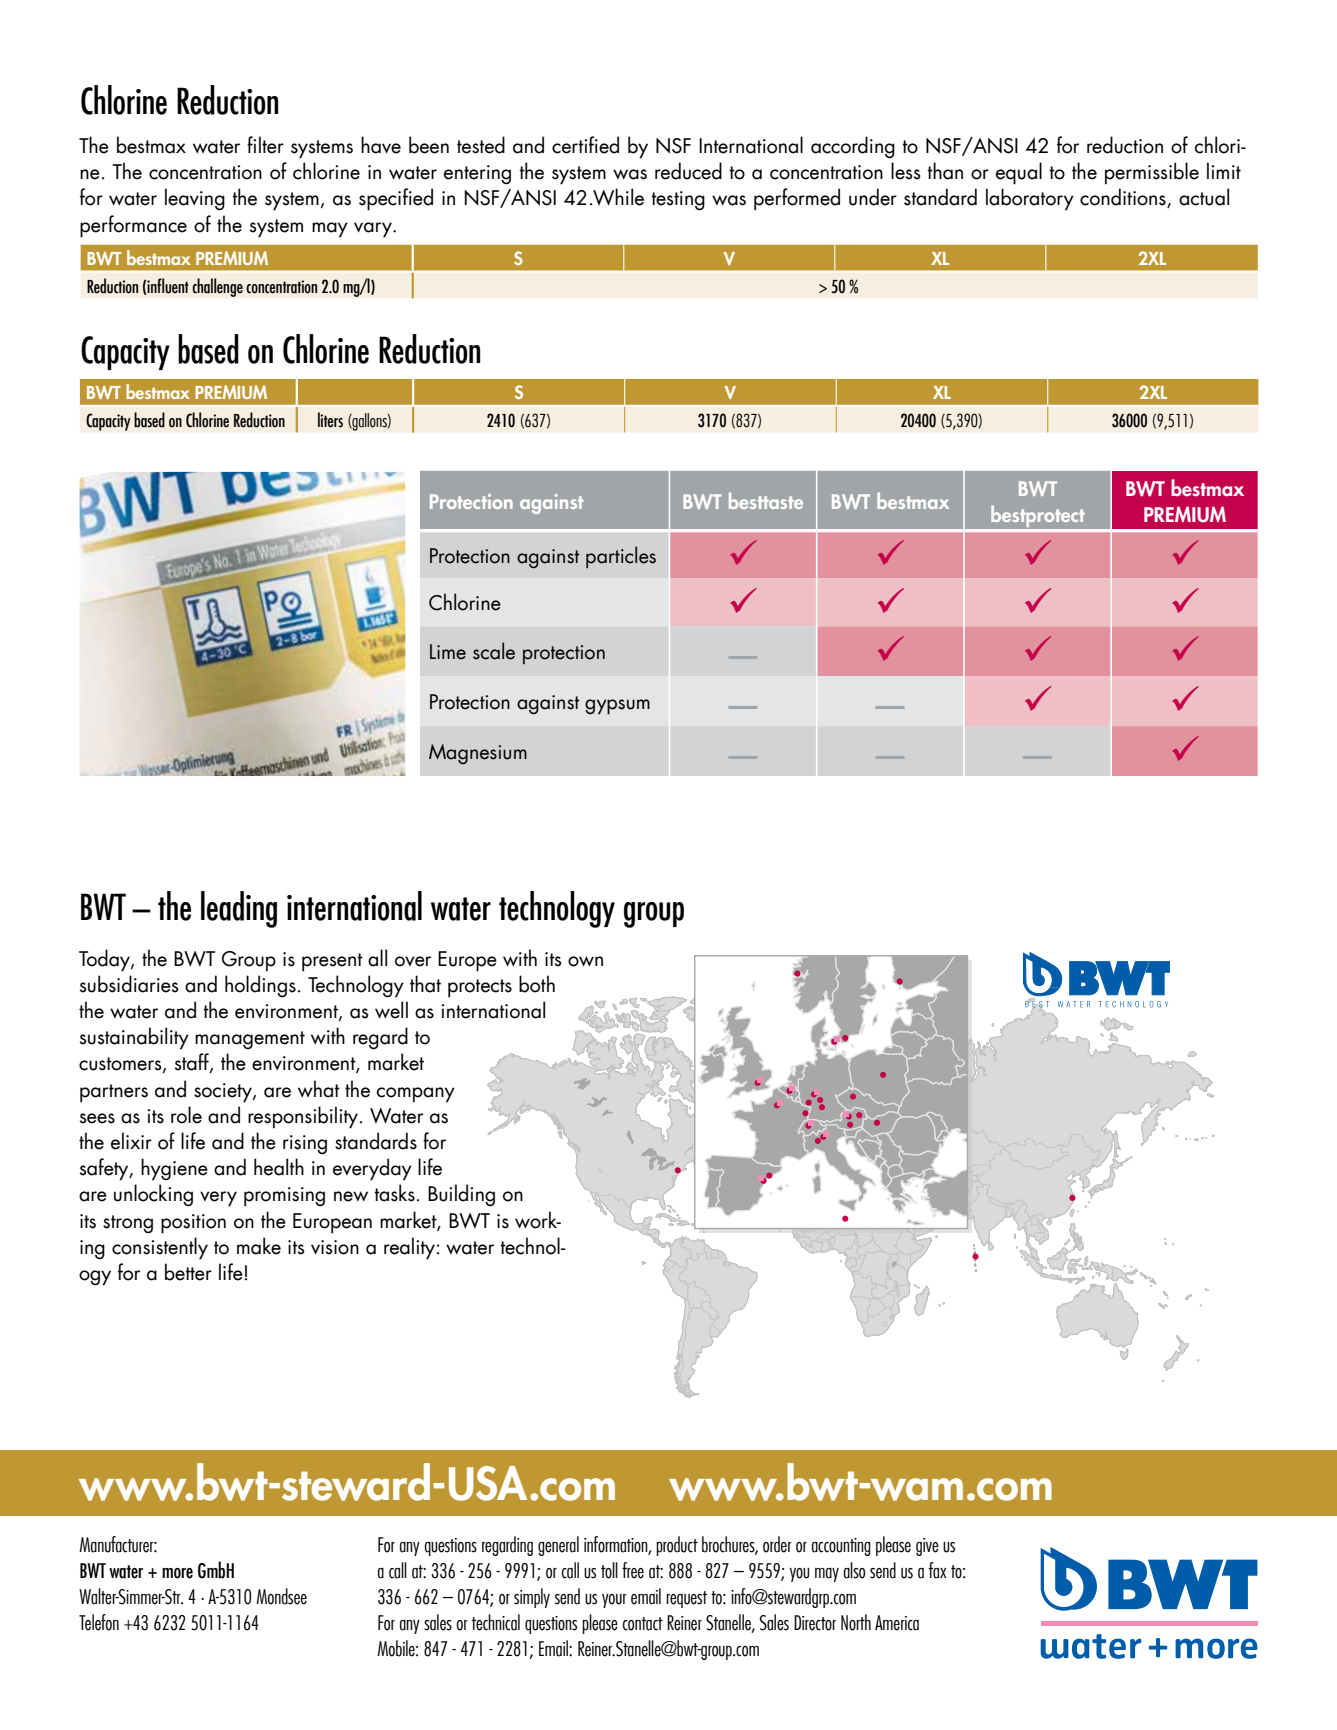  What do you see at coordinates (621, 557) in the screenshot?
I see `particles` at bounding box center [621, 557].
